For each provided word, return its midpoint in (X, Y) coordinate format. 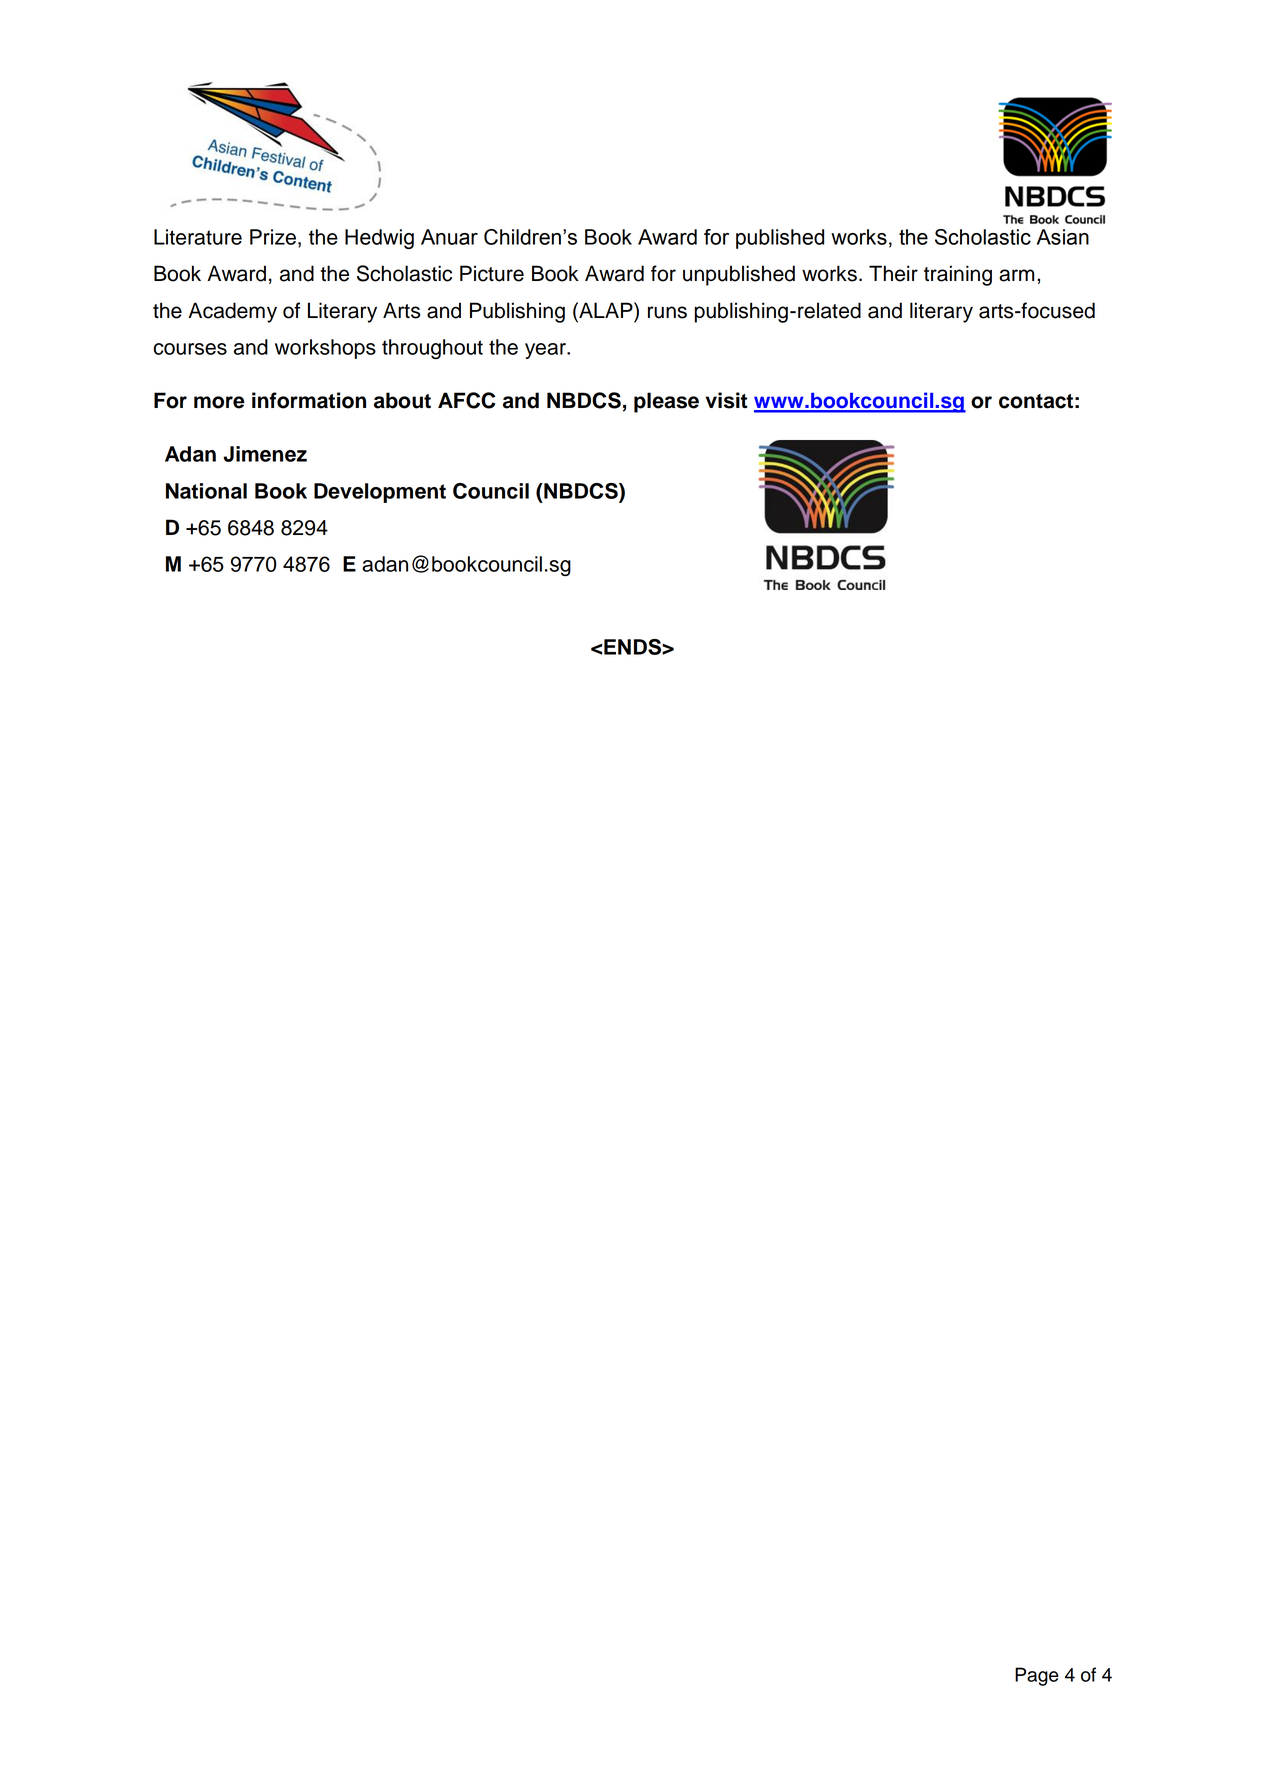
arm (1016, 275)
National (206, 491)
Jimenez (265, 454)
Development (380, 493)
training (958, 275)
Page (1037, 1676)
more (219, 402)
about (402, 400)
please (666, 402)
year (546, 351)
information (309, 400)
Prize (273, 237)
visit (726, 400)
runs (667, 312)
